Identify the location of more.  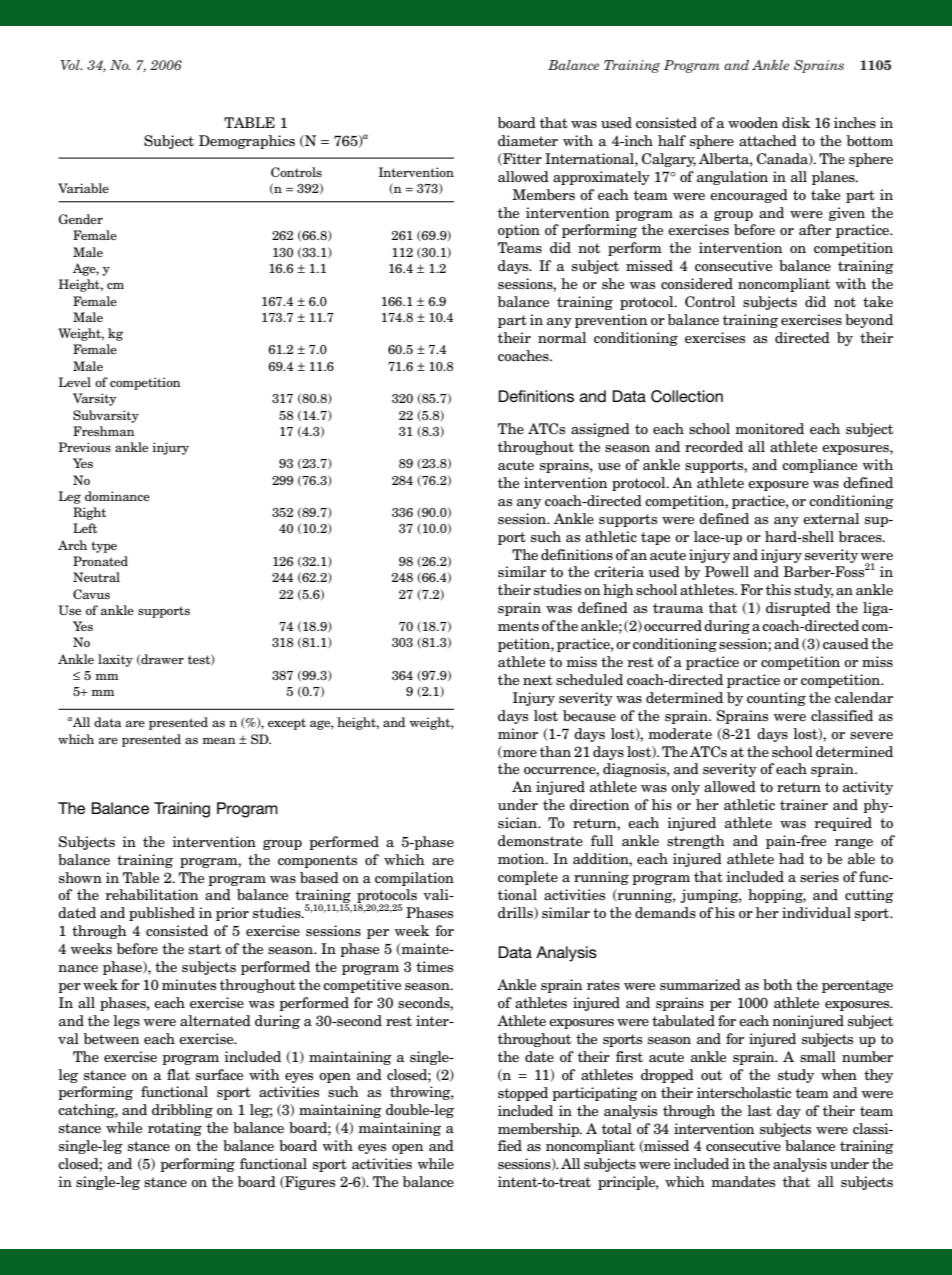
(519, 754).
